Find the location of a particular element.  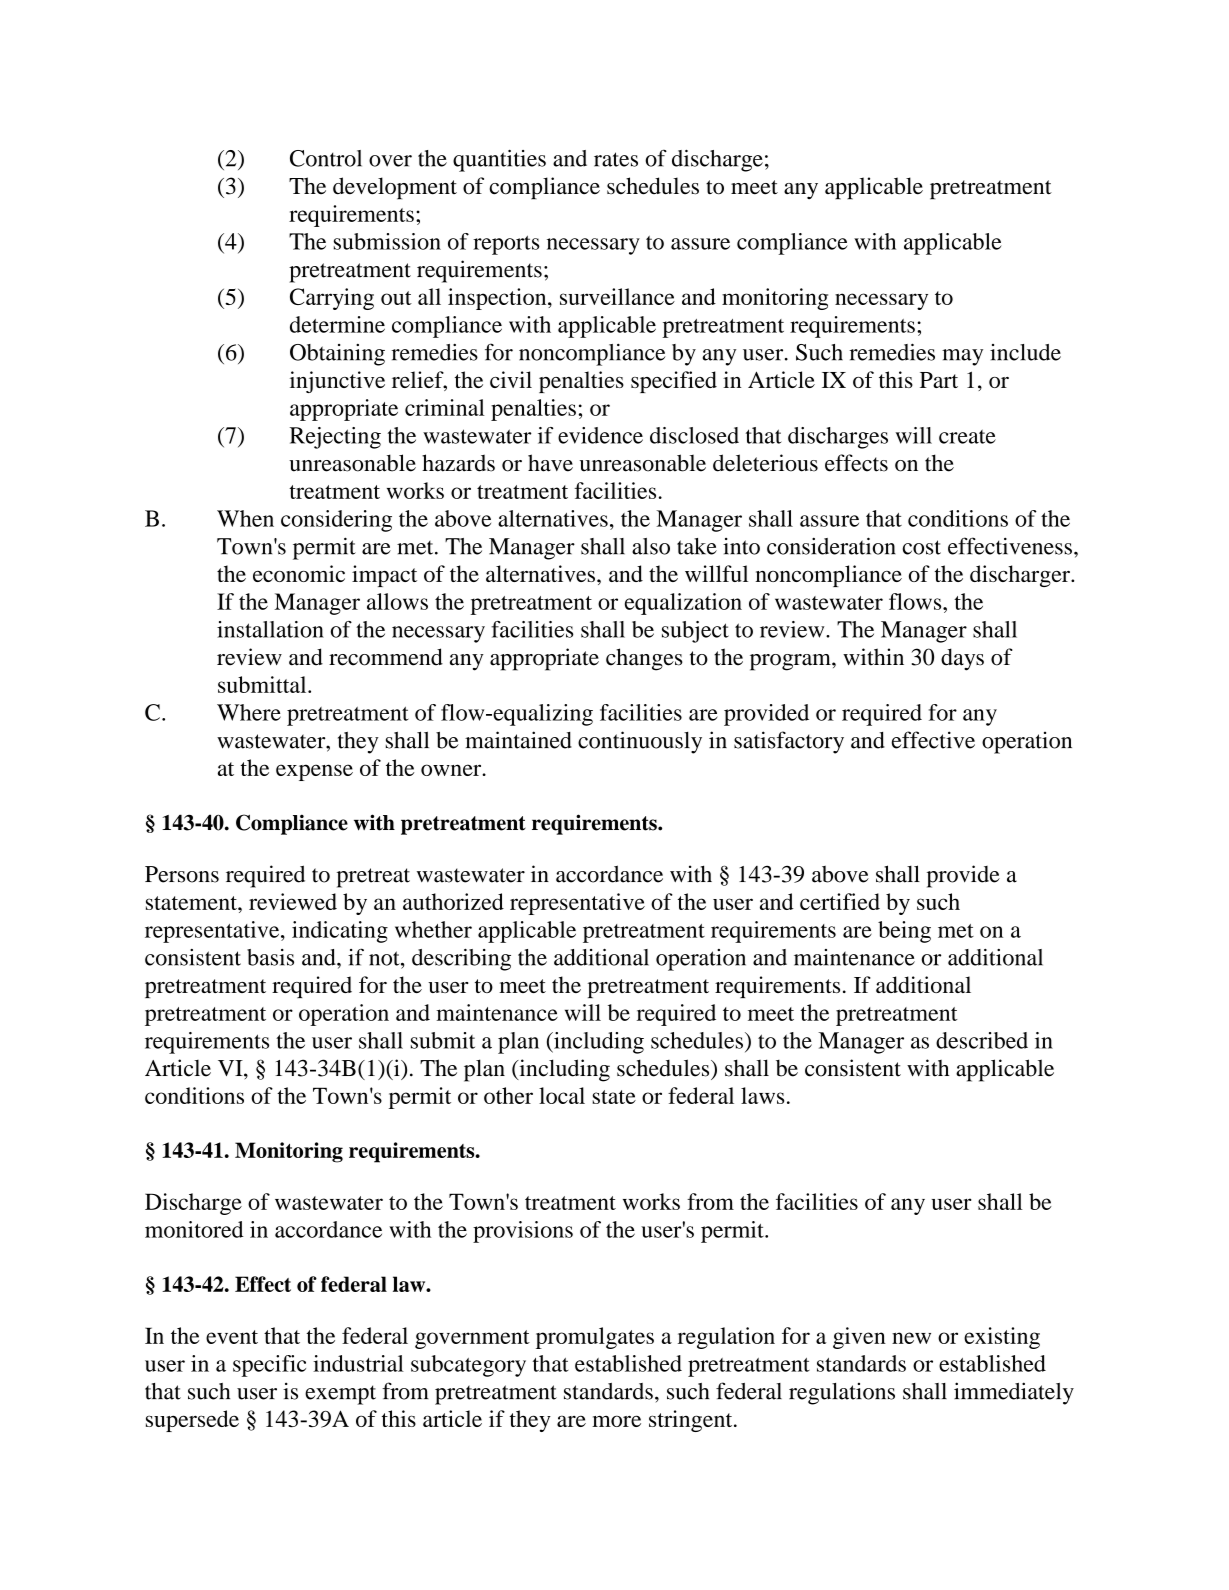

satisfactory is located at coordinates (789, 742).
